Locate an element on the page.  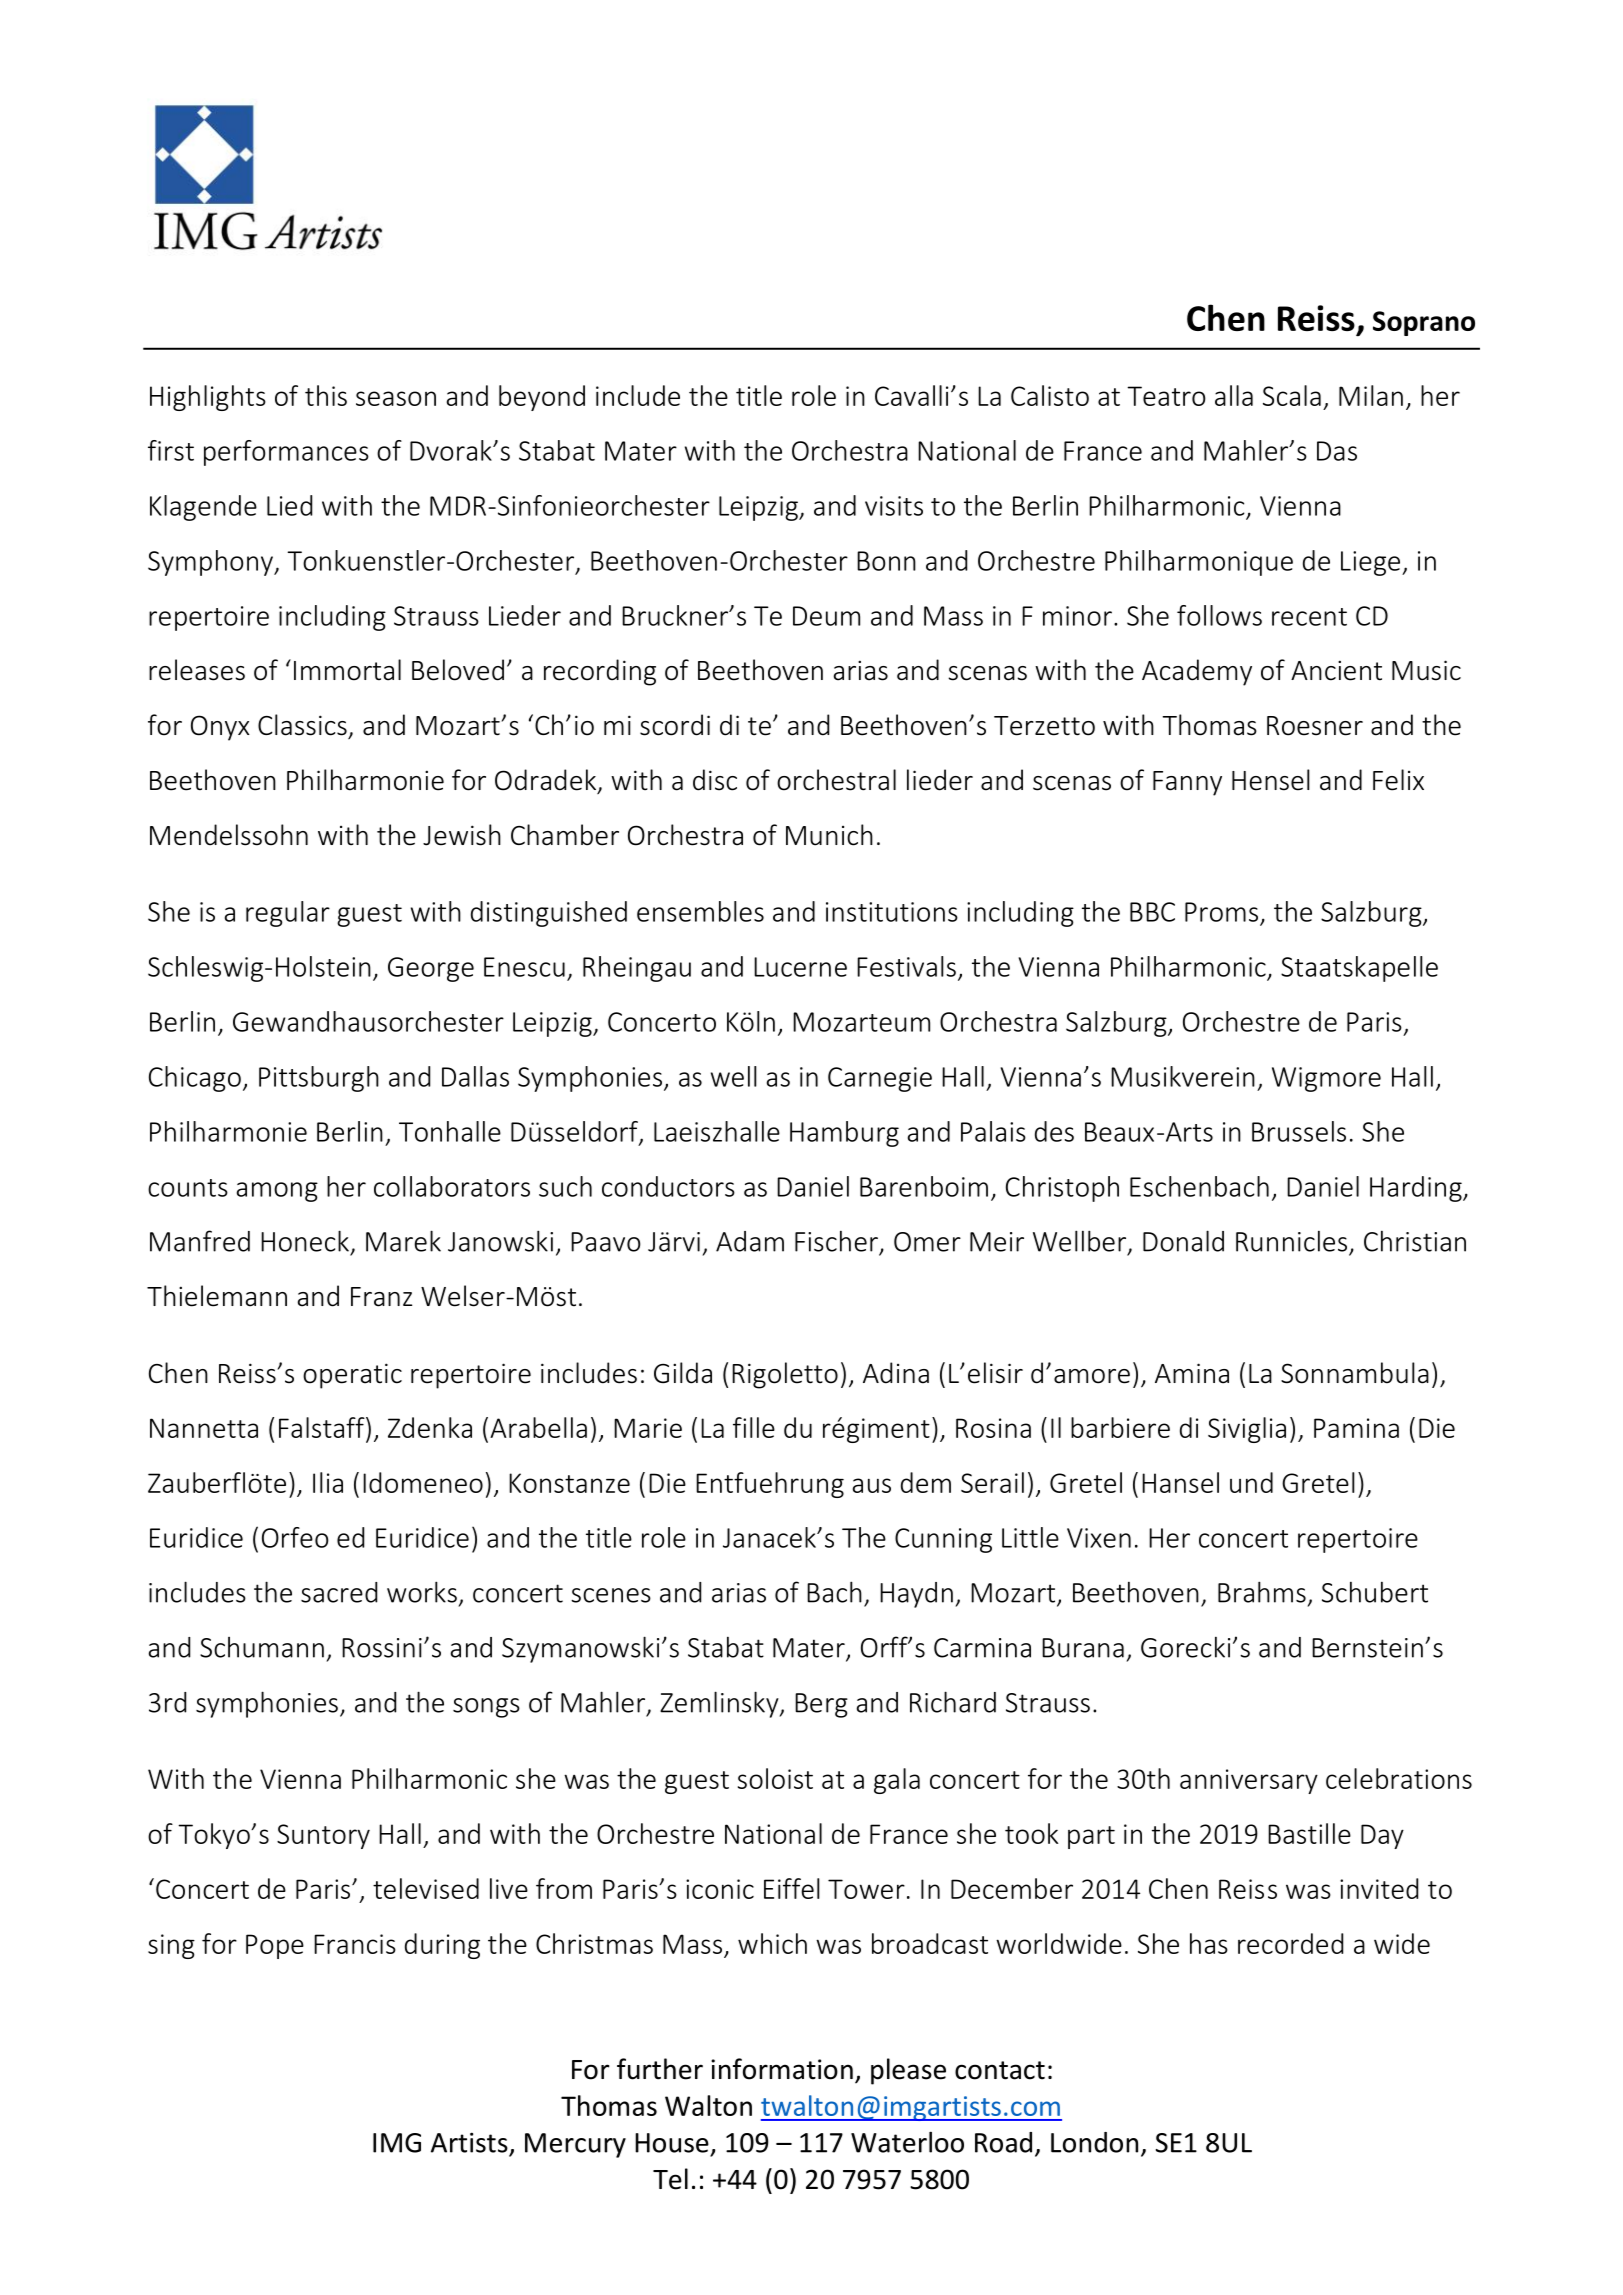
information is located at coordinates (782, 2069).
